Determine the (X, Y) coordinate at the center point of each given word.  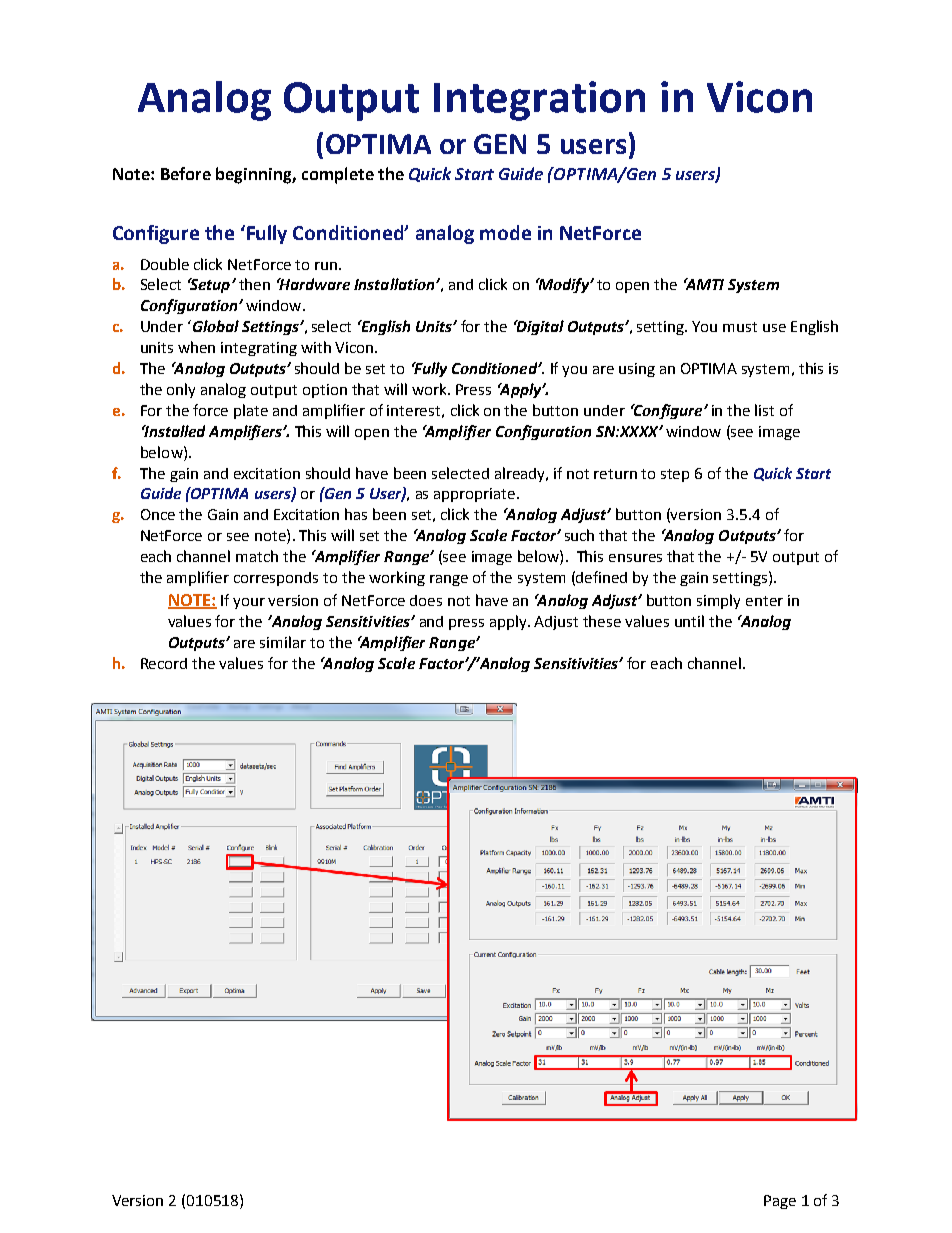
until (689, 621)
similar (283, 642)
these (602, 621)
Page (780, 1202)
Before (186, 173)
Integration (539, 101)
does (426, 600)
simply (718, 601)
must (740, 327)
